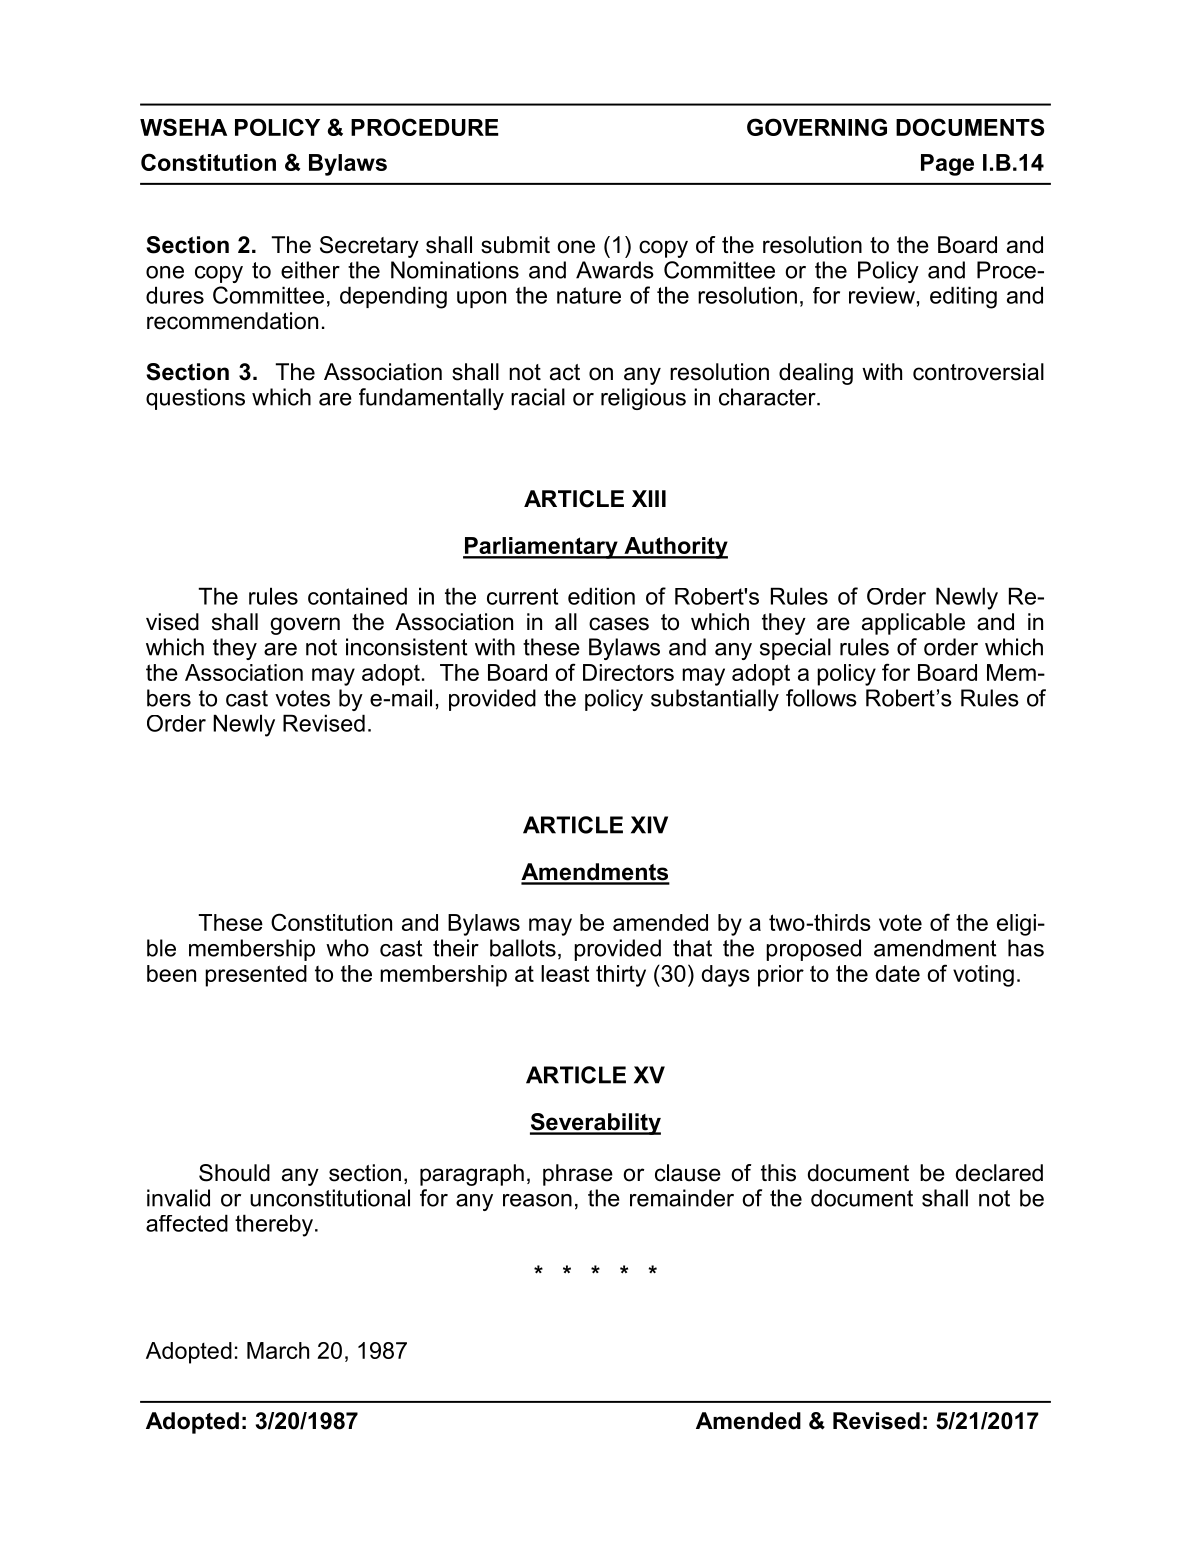  What do you see at coordinates (615, 270) in the document?
I see `Awards` at bounding box center [615, 270].
